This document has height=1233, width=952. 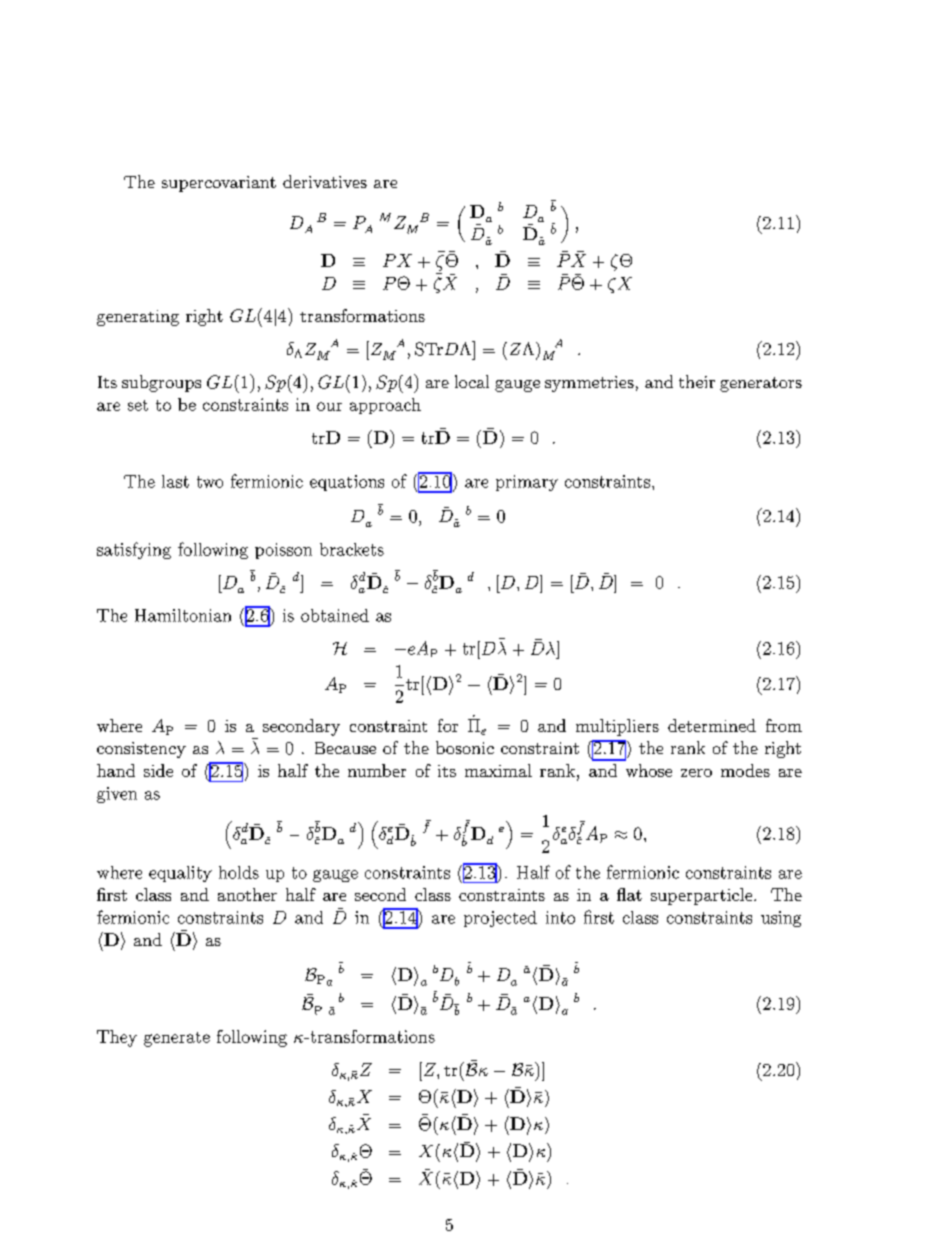 I want to click on derivatives, so click(x=325, y=181).
